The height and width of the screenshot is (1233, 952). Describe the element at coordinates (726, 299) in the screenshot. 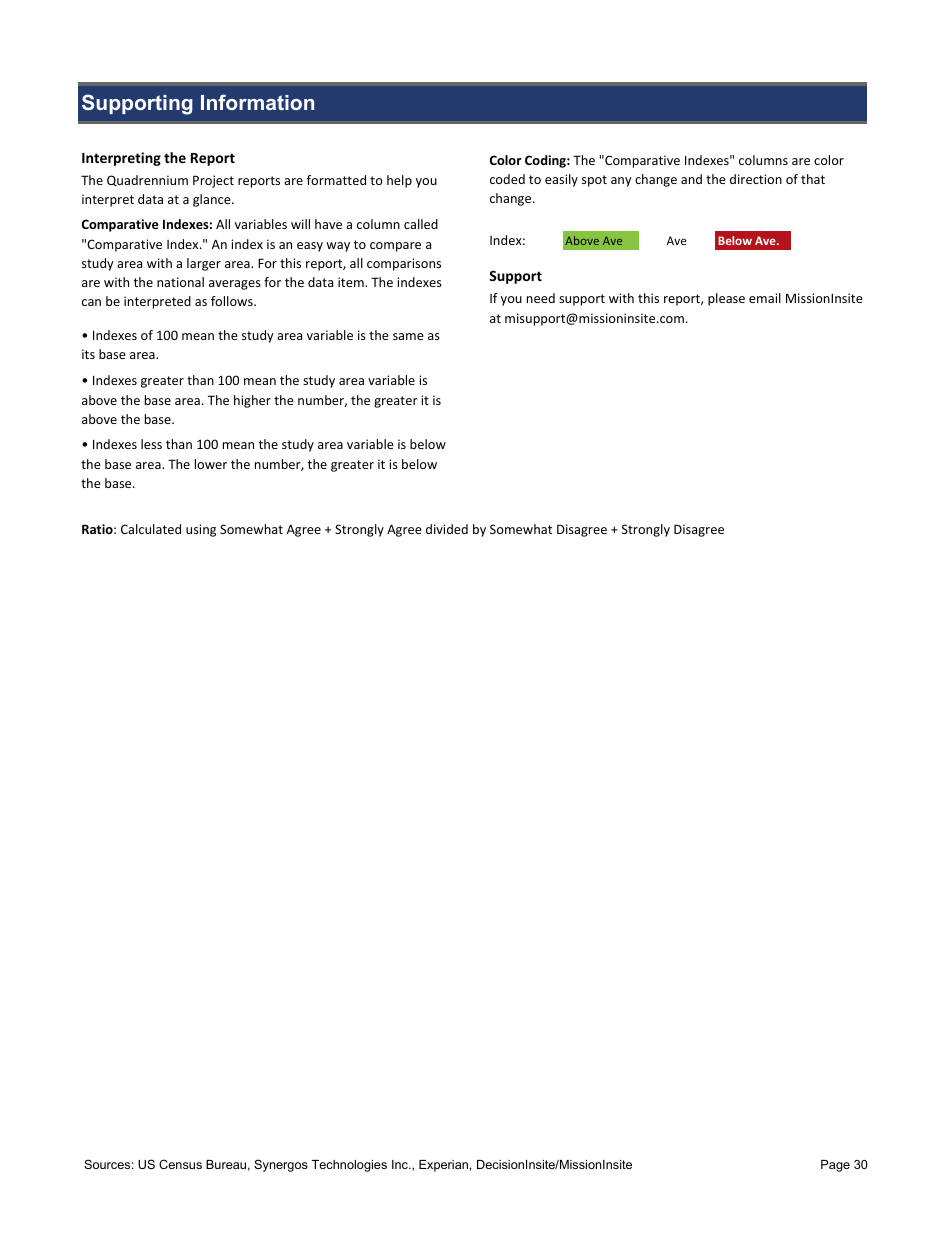

I see `please` at that location.
